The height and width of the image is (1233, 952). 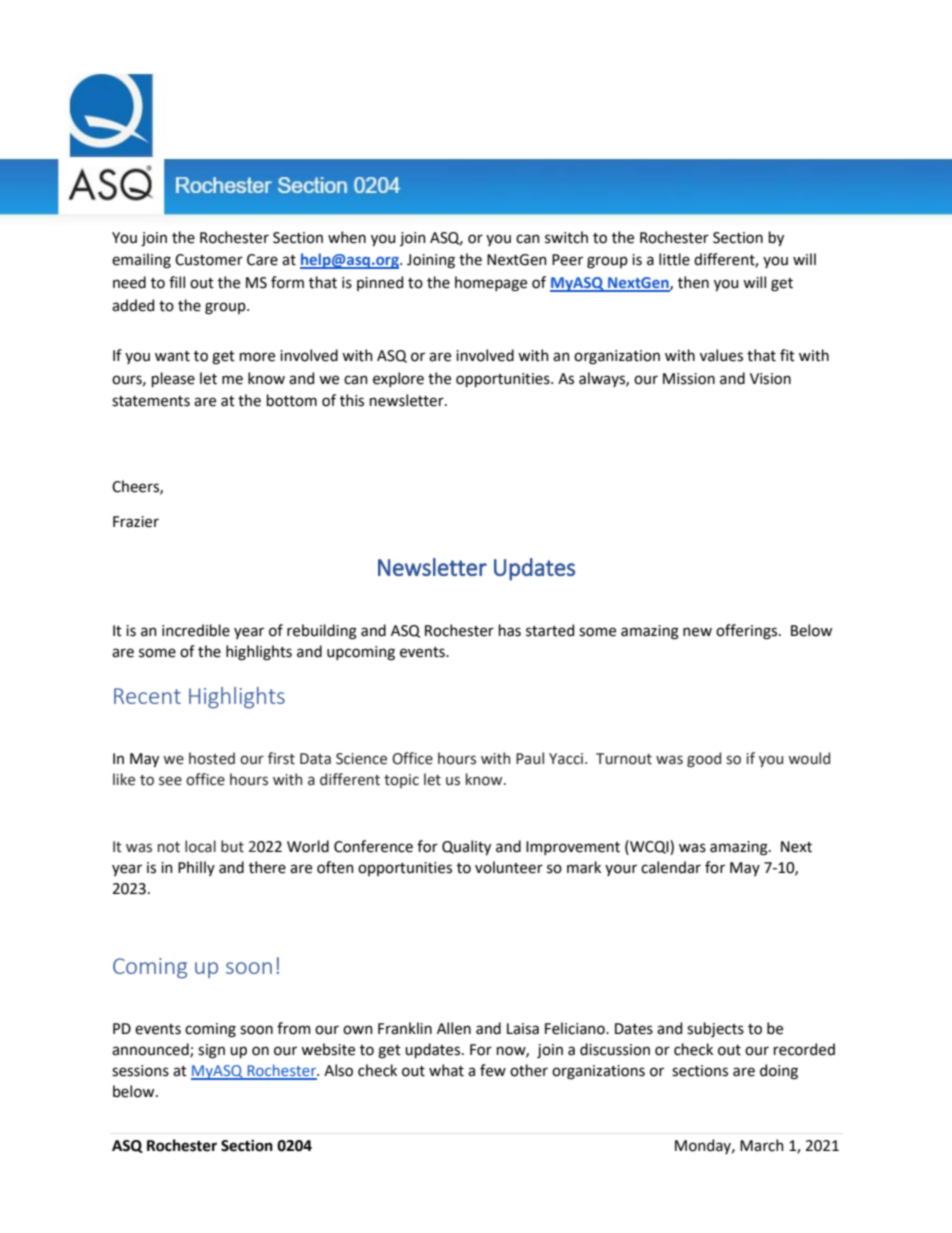 I want to click on Customer, so click(x=209, y=260).
